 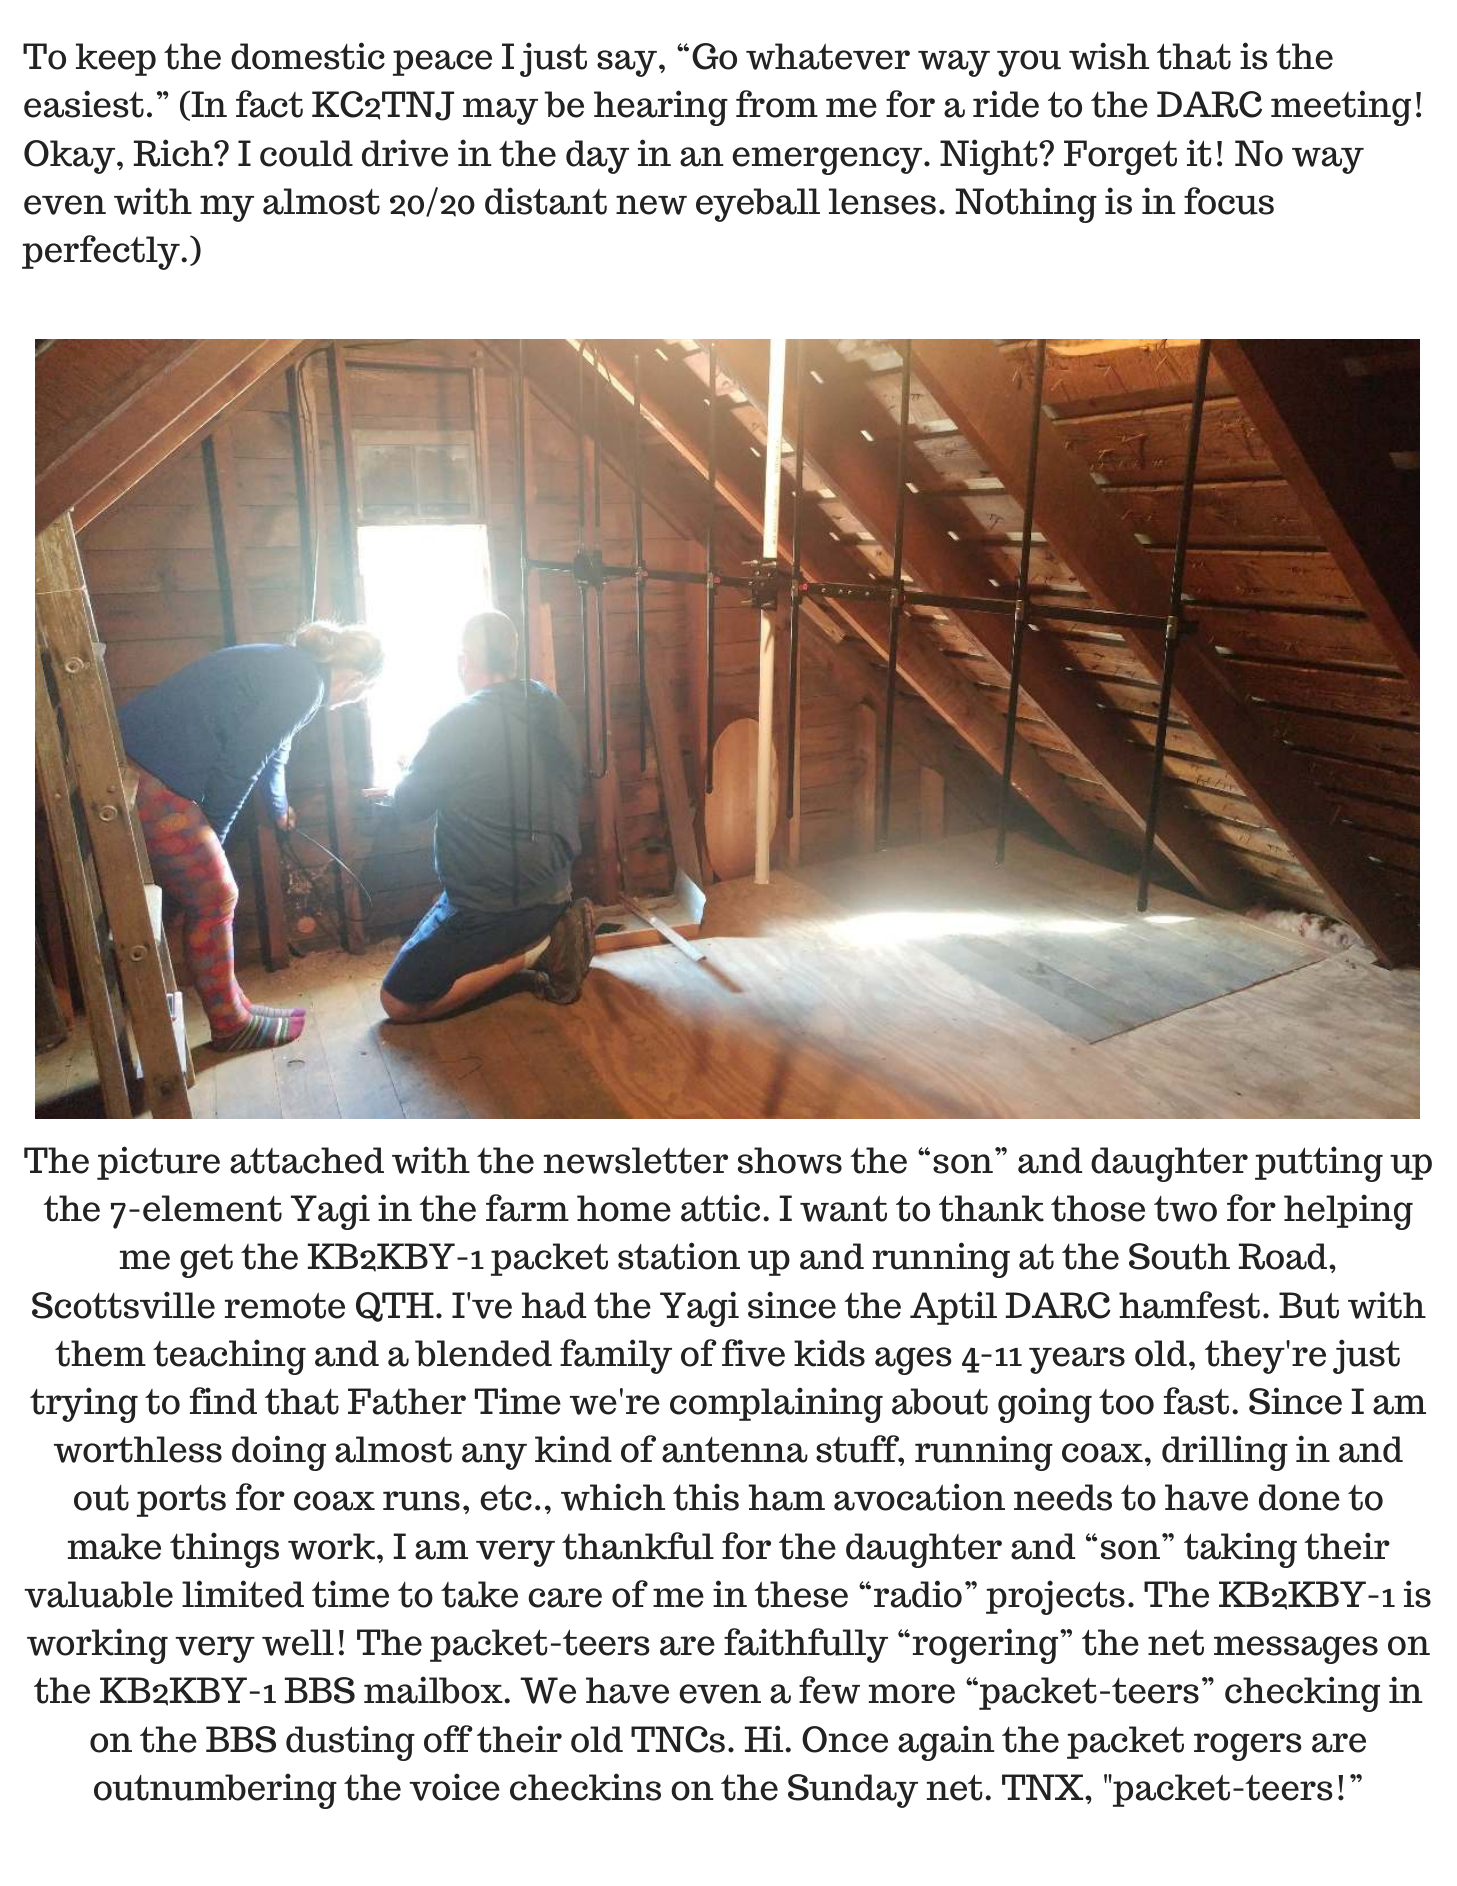 I want to click on fast, so click(x=1196, y=1401).
